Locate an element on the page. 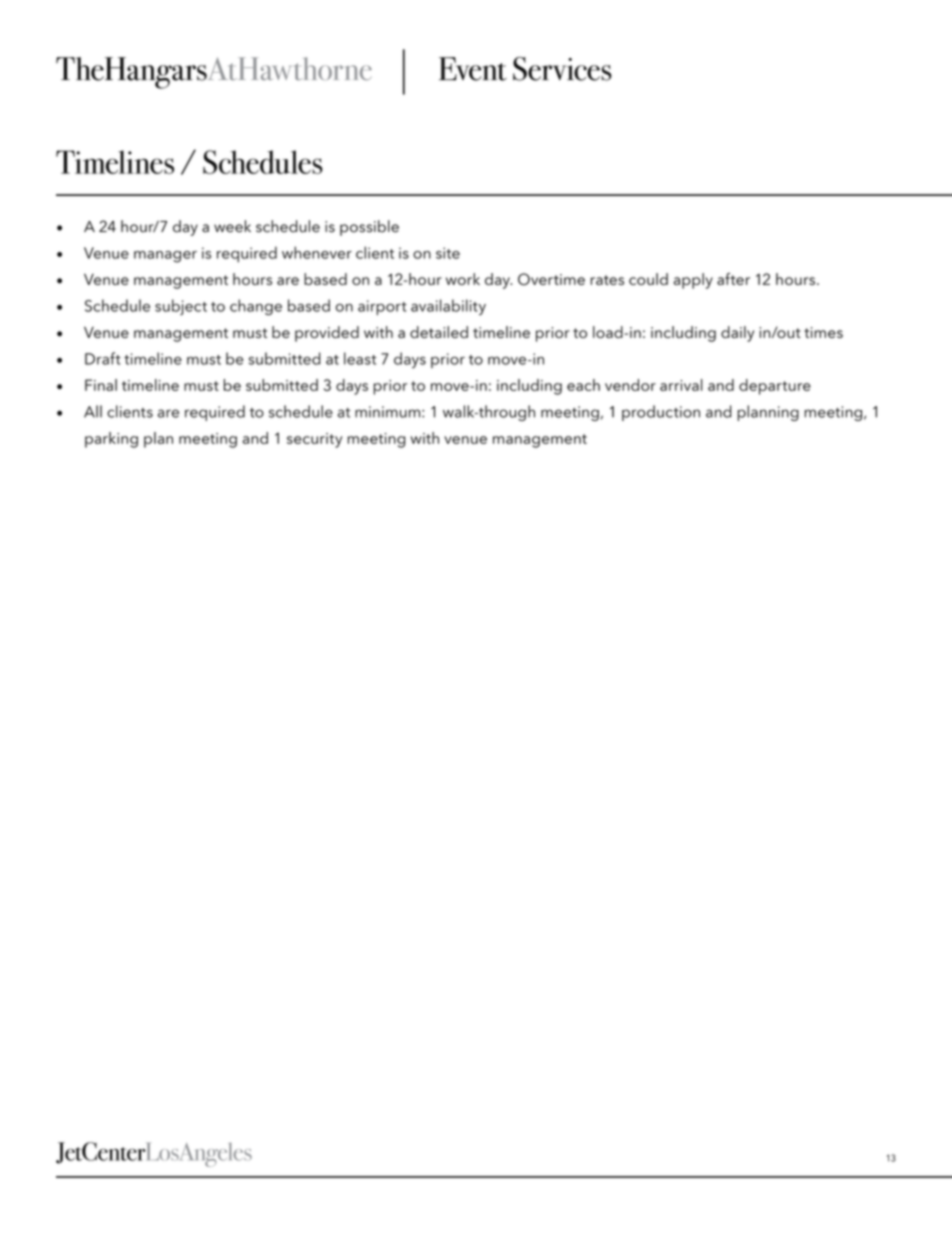 The width and height of the image is (952, 1233). after is located at coordinates (733, 279).
